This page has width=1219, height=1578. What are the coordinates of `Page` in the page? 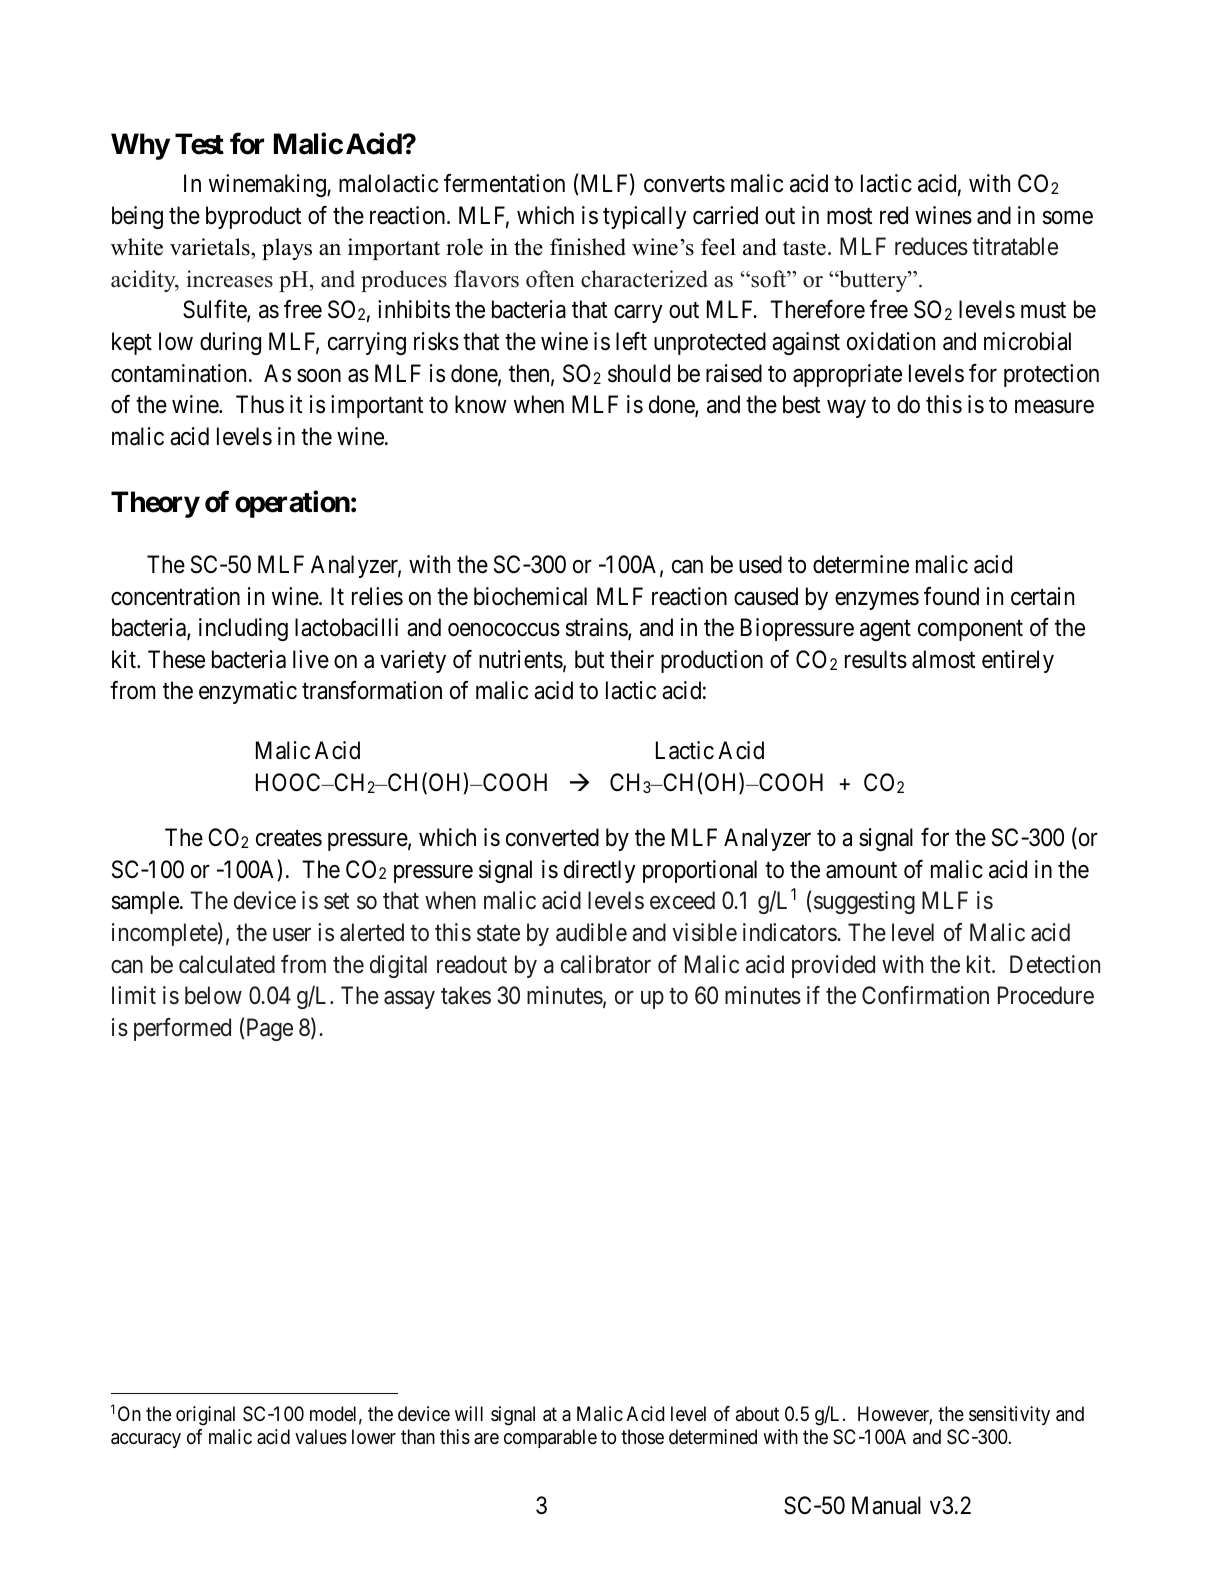 It's located at (270, 1029).
